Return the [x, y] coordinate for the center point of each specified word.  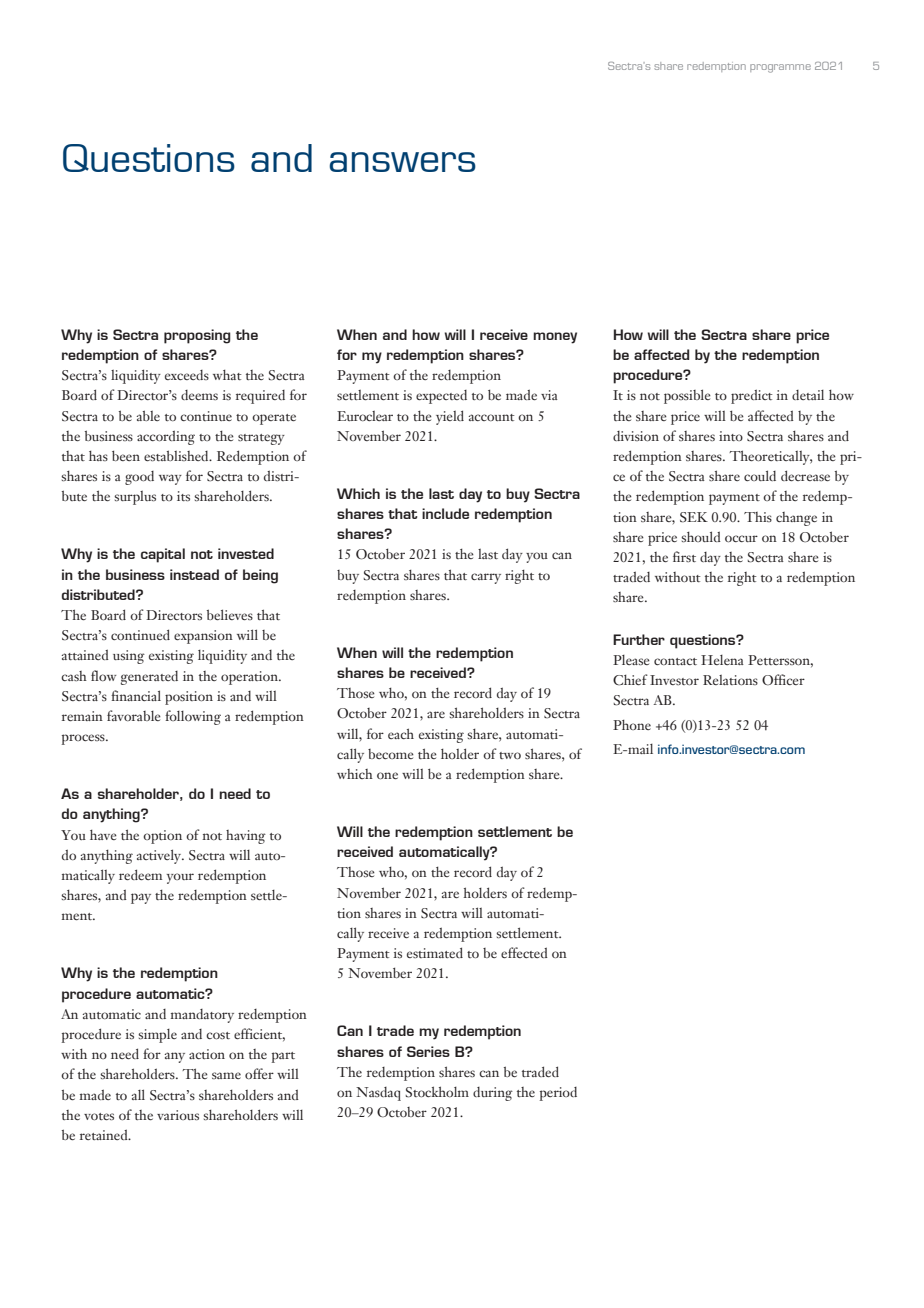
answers [402, 162]
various [178, 1115]
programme [780, 68]
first [684, 556]
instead [194, 574]
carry [486, 578]
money [555, 338]
